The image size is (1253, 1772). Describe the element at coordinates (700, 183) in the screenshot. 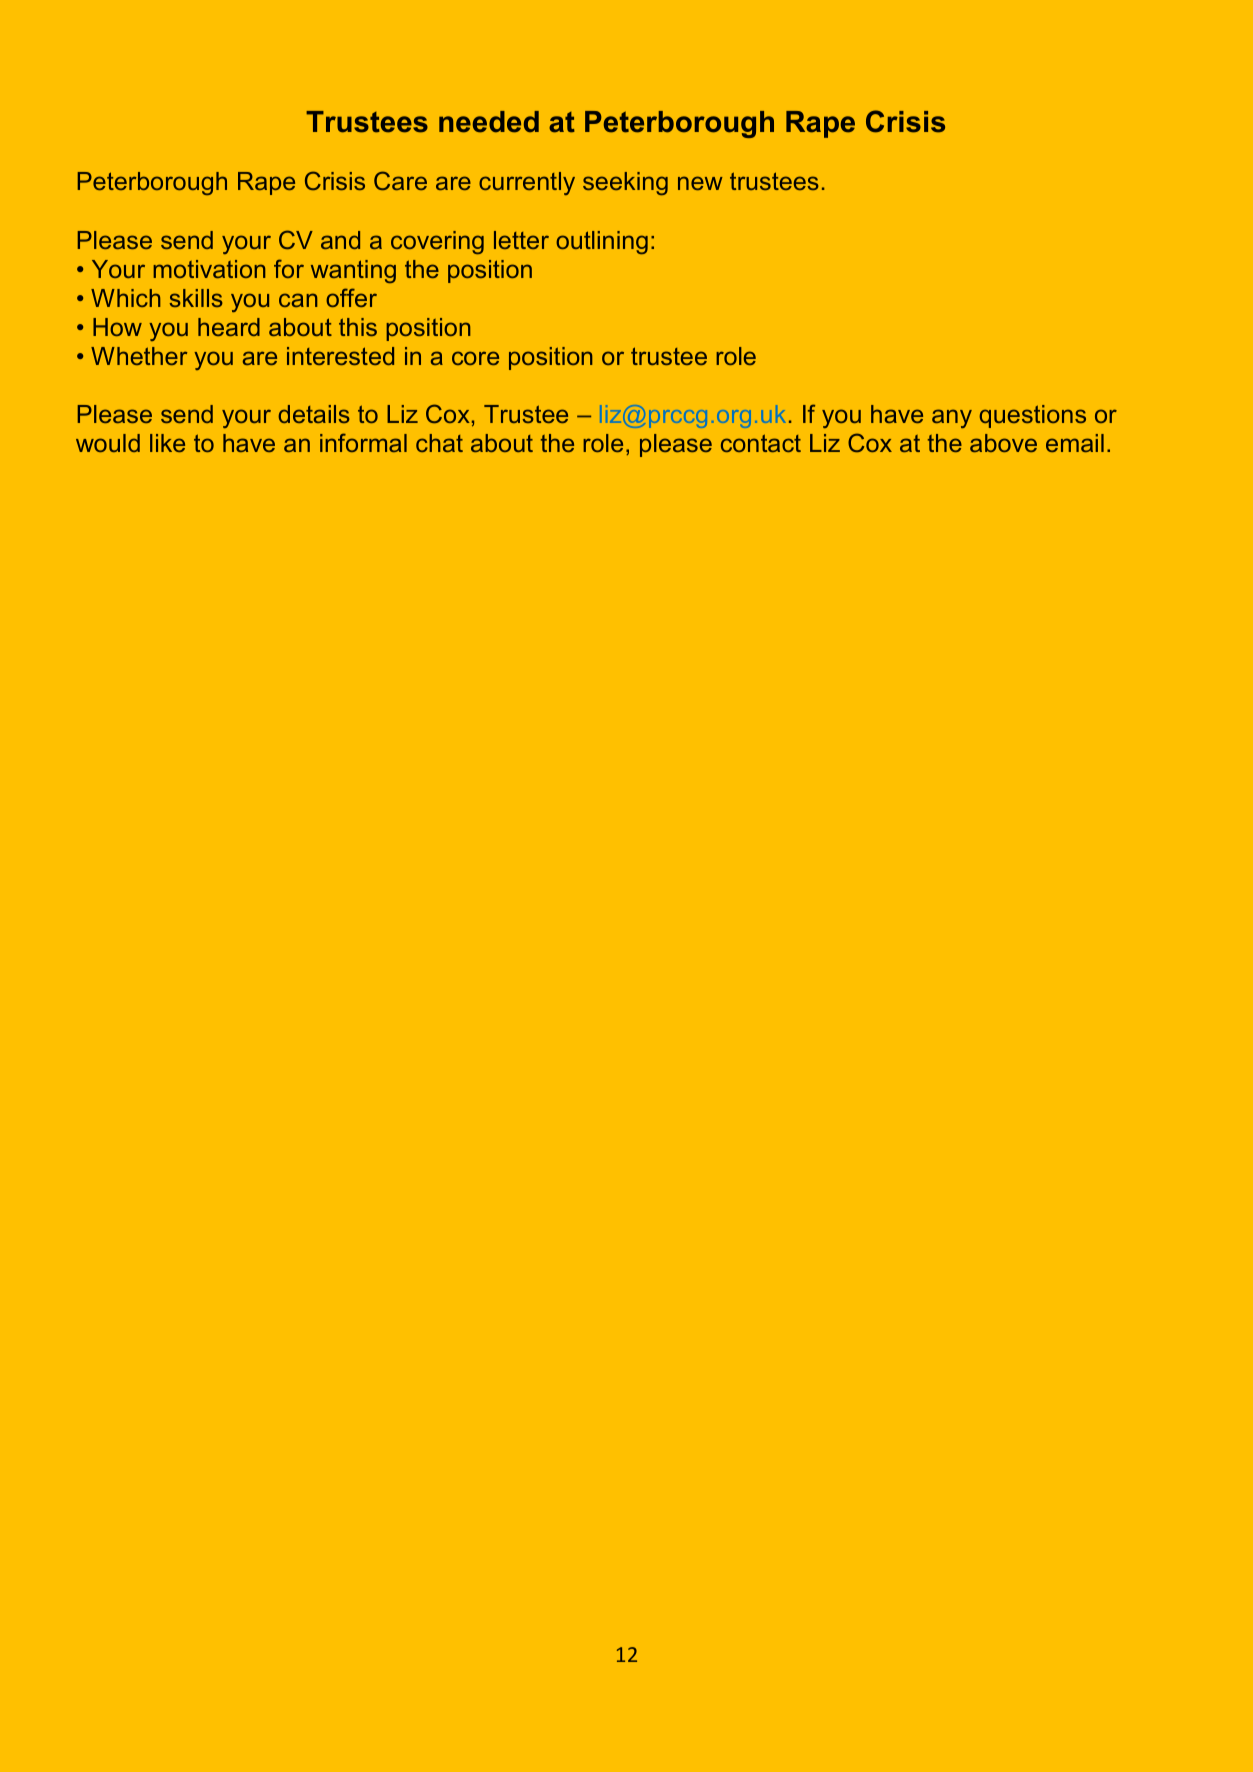

I see `new` at that location.
